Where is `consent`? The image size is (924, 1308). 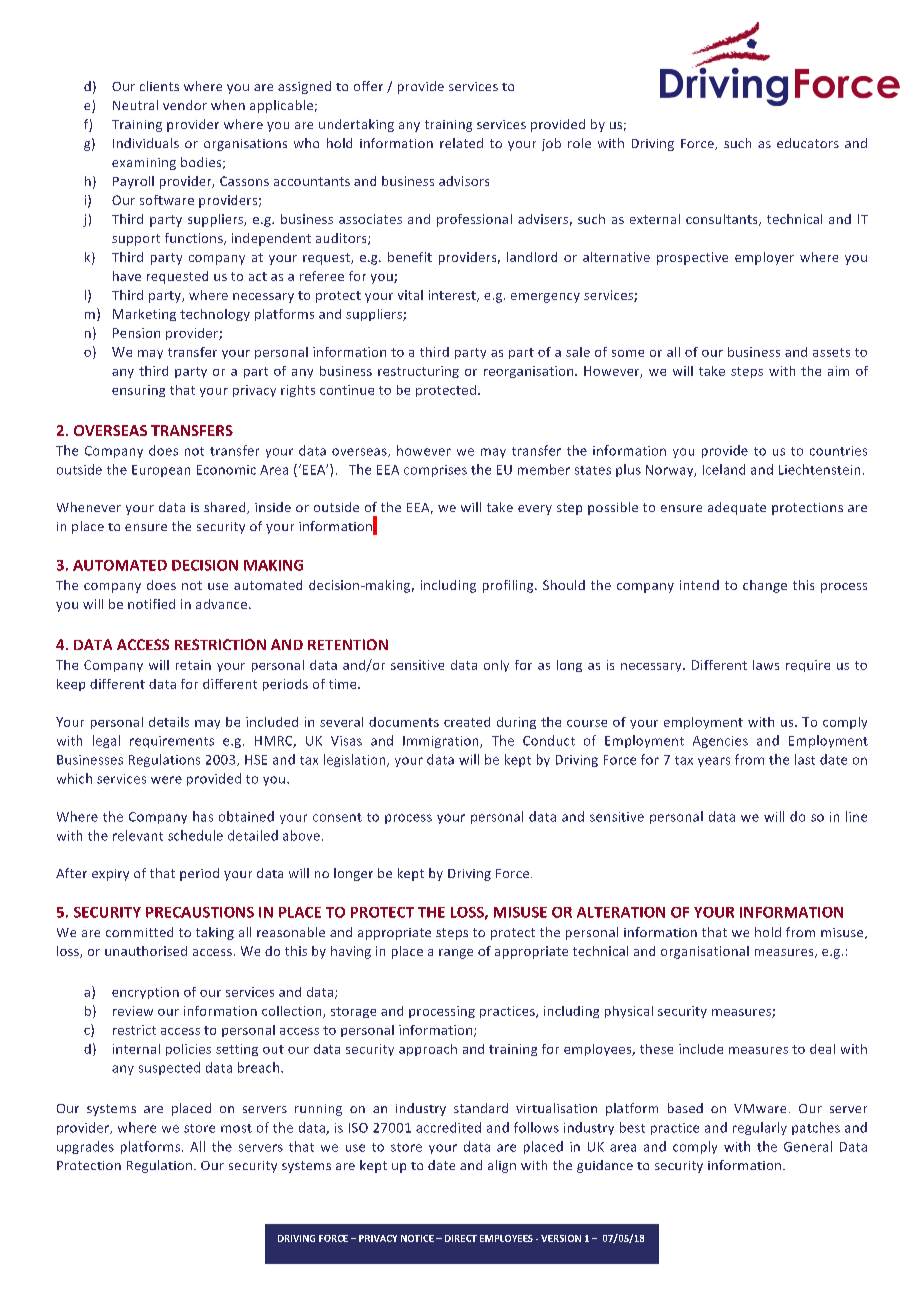
consent is located at coordinates (337, 817).
